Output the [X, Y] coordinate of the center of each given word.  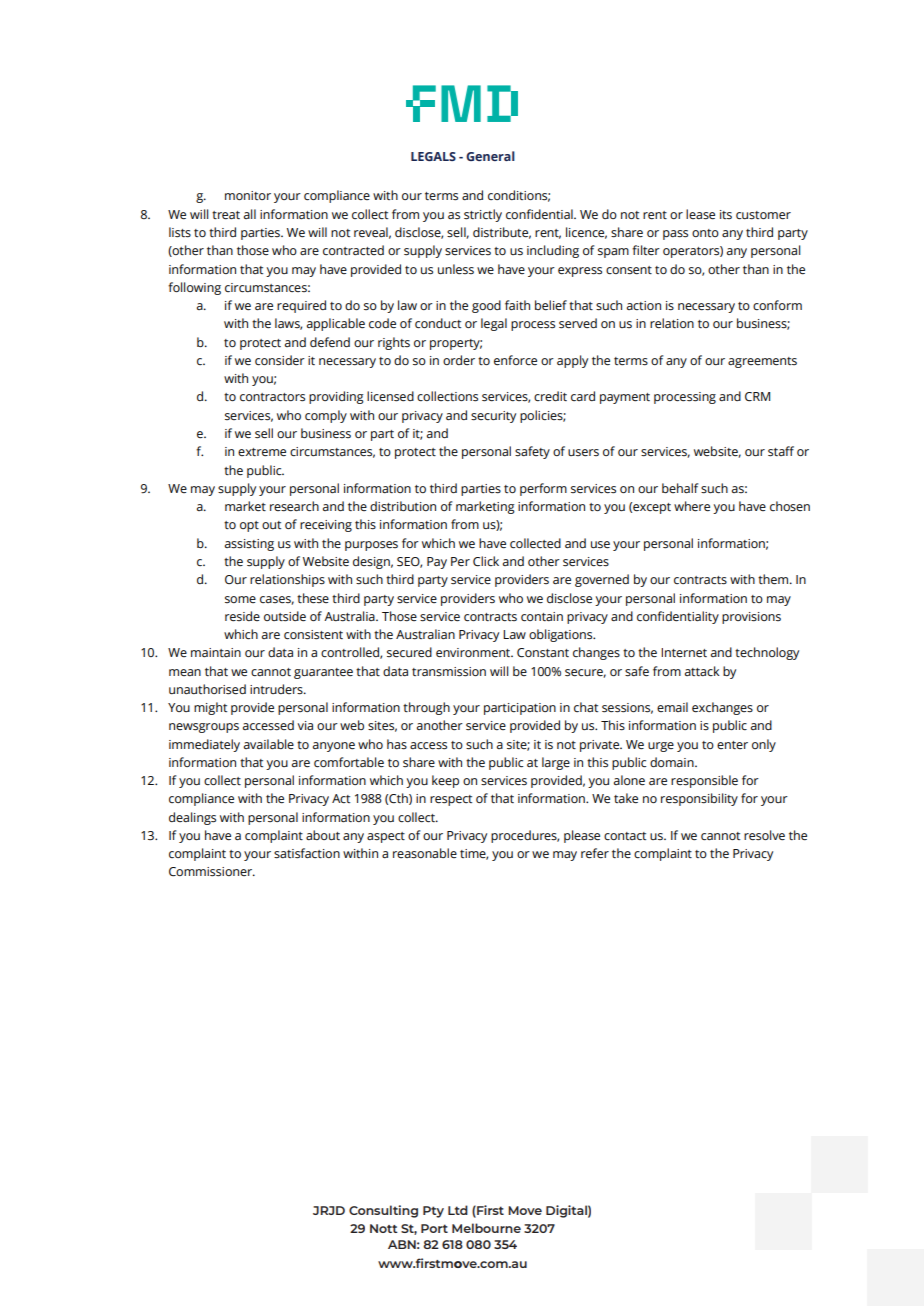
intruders [277, 689]
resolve [764, 835]
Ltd [458, 1210]
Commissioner [212, 872]
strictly [483, 215]
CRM [757, 397]
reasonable [425, 853]
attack [702, 671]
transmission [449, 672]
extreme [262, 452]
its [726, 214]
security [493, 417]
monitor [248, 195]
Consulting [383, 1211]
